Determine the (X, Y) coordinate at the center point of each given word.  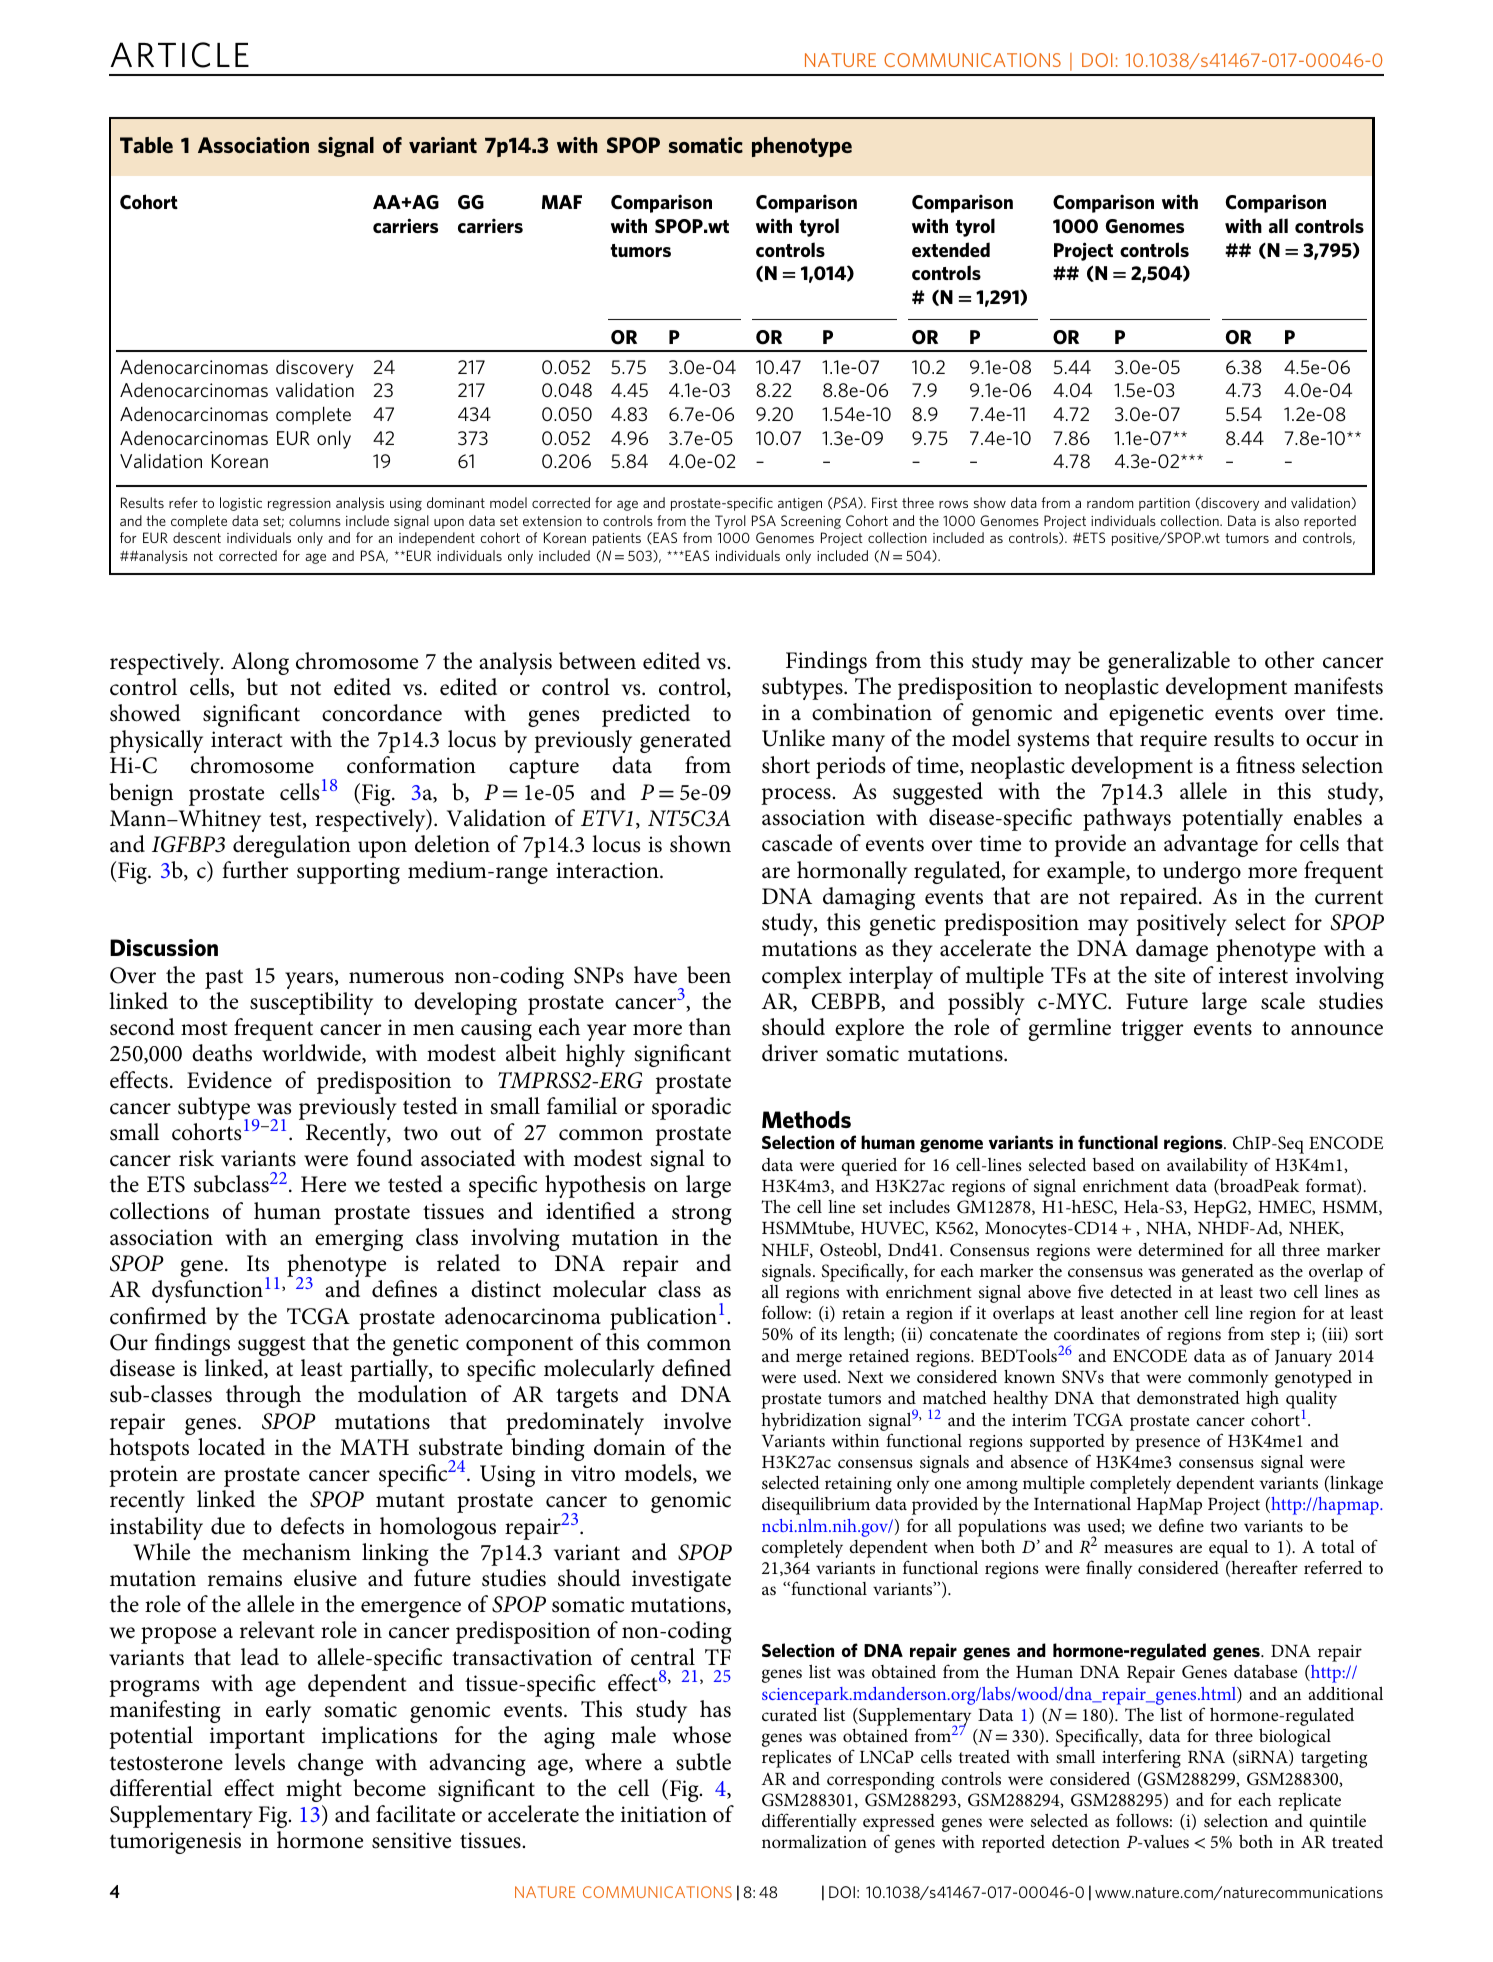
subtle (703, 1762)
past (224, 979)
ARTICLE (179, 55)
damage (1172, 950)
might (314, 1790)
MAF (562, 202)
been (709, 975)
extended (951, 249)
